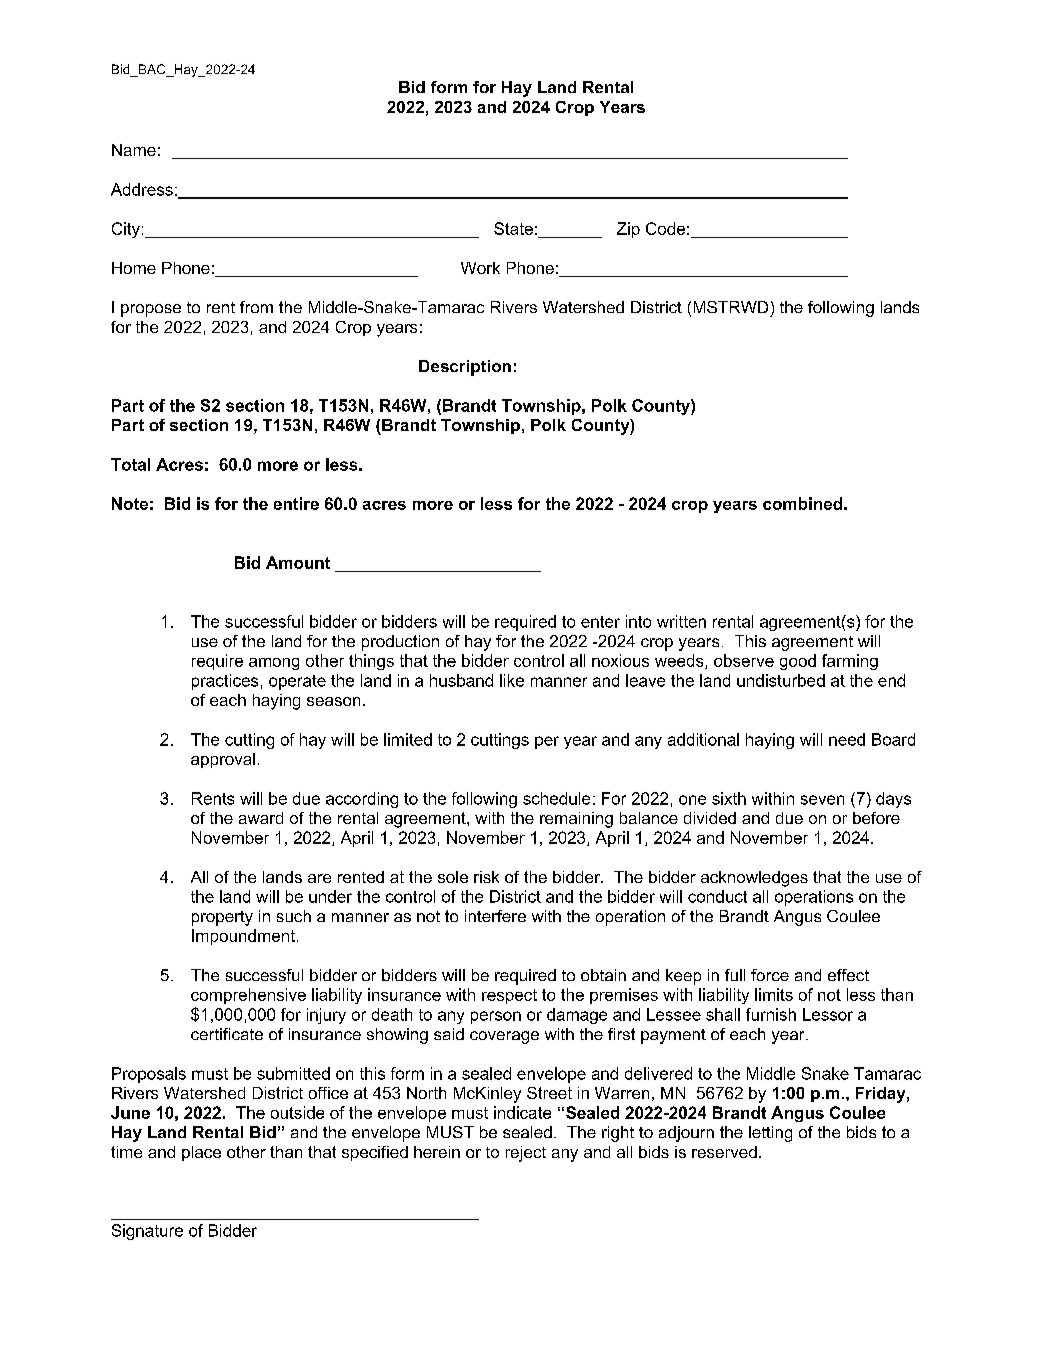  Describe the element at coordinates (201, 1153) in the image. I see `place` at that location.
